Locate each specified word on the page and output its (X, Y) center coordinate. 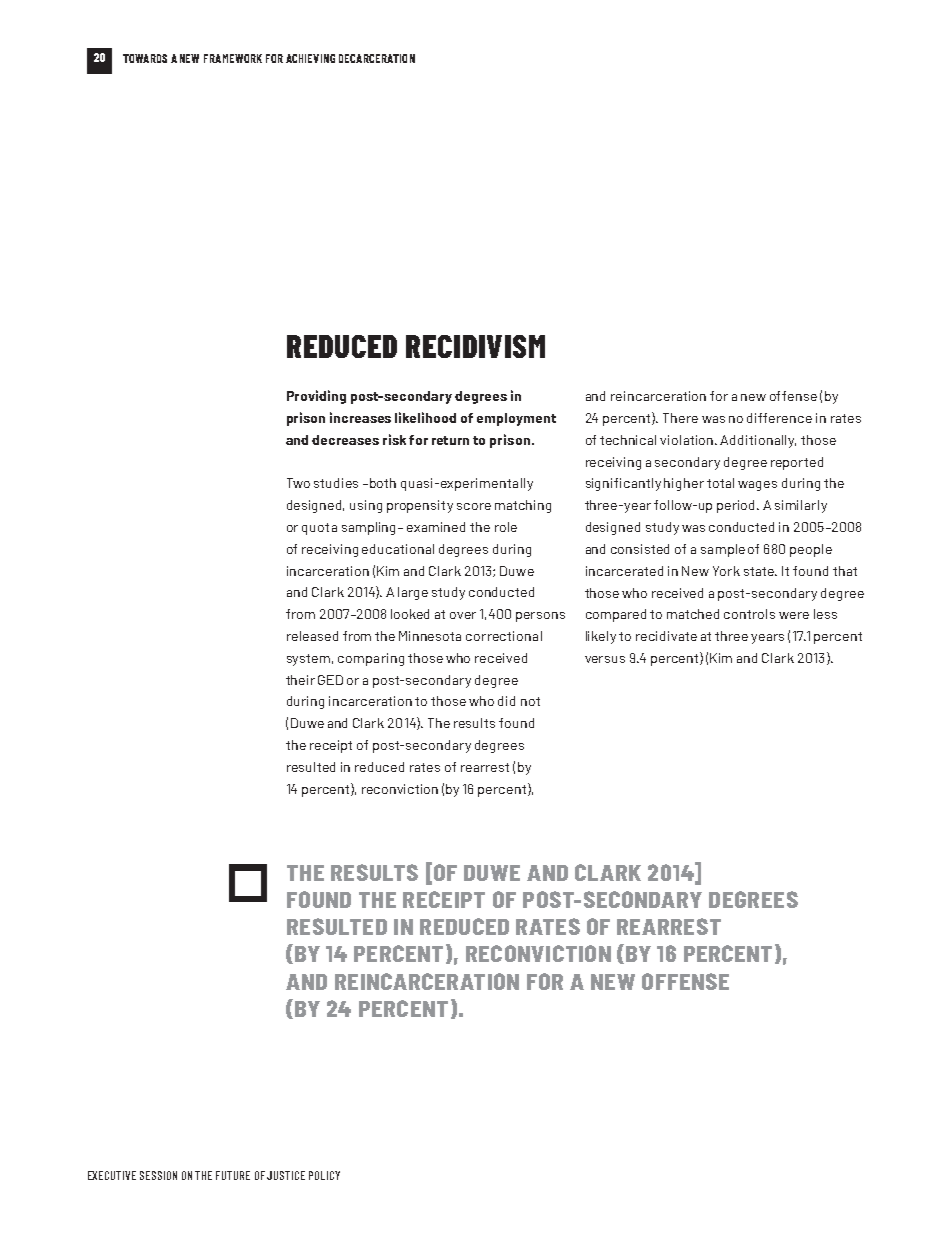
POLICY (324, 1175)
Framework (233, 58)
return (450, 440)
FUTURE (233, 1175)
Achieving (310, 58)
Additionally (758, 441)
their (300, 680)
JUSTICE (286, 1175)
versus (605, 659)
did (506, 701)
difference (779, 418)
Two (298, 483)
